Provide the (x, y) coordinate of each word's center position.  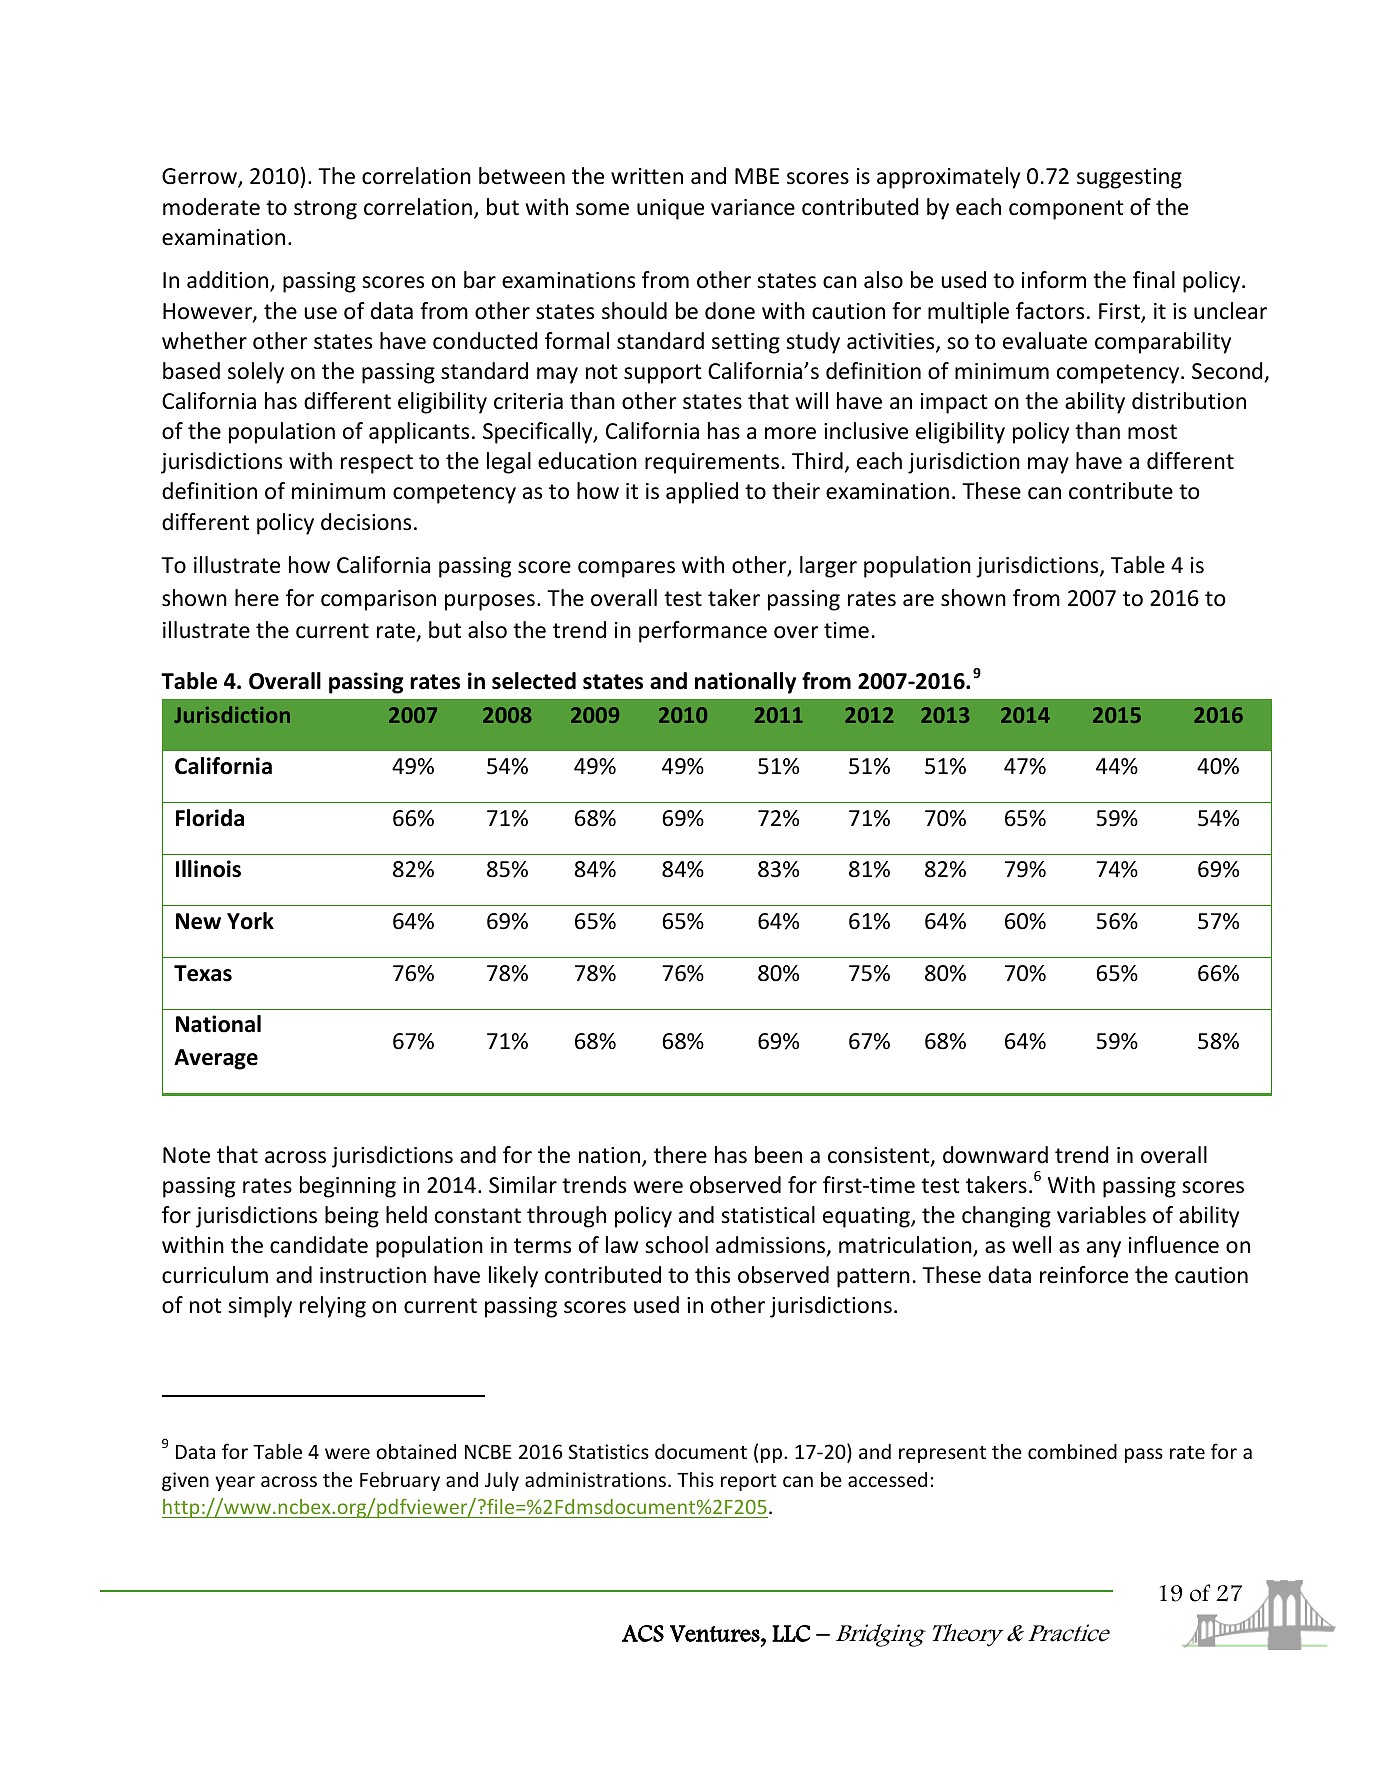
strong (325, 210)
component (1066, 210)
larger (828, 567)
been (778, 1155)
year (235, 1483)
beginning (348, 1187)
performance (703, 632)
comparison (378, 600)
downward (995, 1155)
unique (670, 209)
